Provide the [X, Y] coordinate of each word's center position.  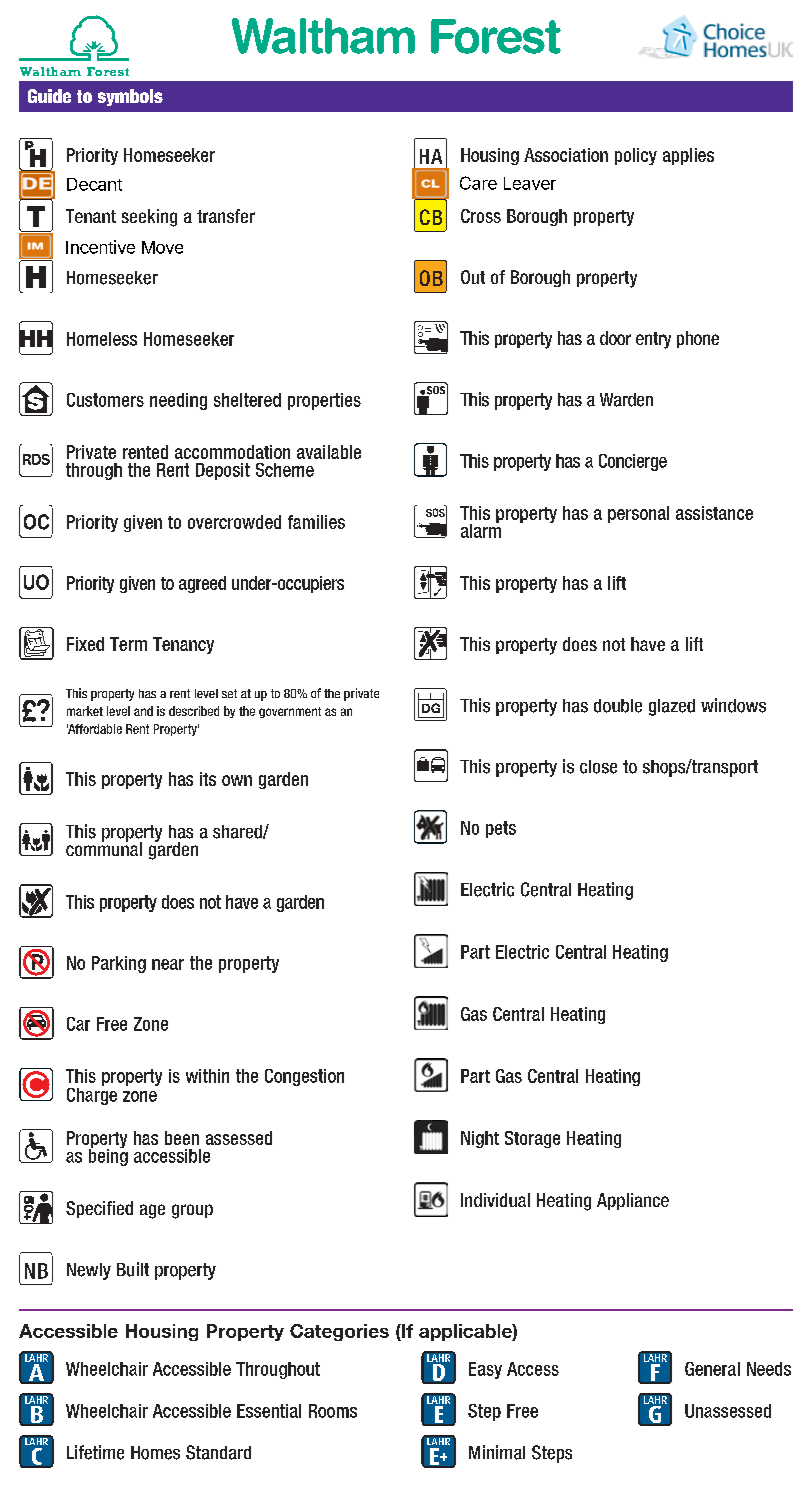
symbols [130, 97]
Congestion [304, 1077]
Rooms [333, 1411]
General [712, 1369]
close [598, 767]
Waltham [323, 36]
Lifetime [95, 1452]
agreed [202, 584]
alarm [481, 529]
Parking [119, 964]
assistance [714, 513]
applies [688, 156]
